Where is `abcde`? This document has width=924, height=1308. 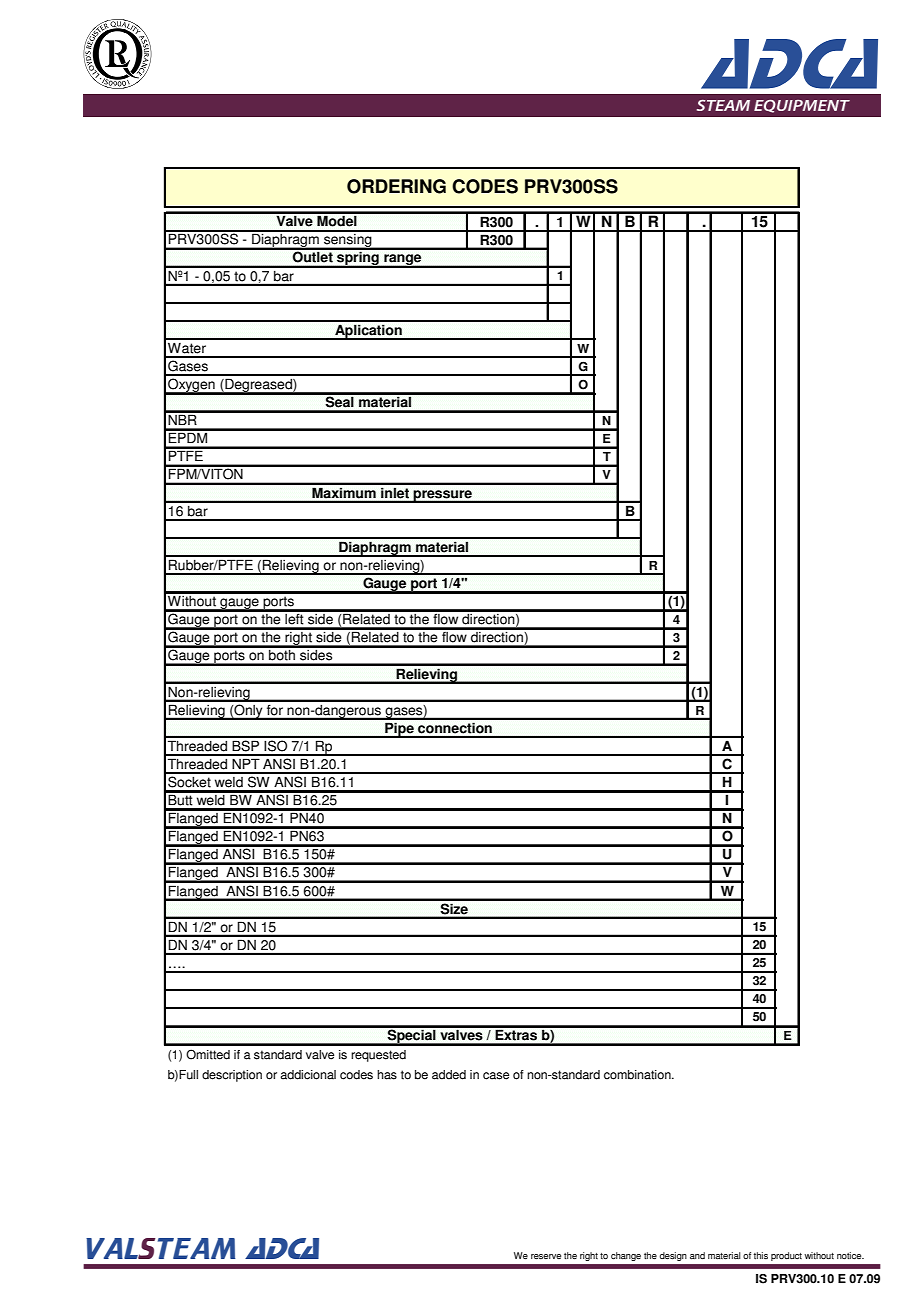
abcde is located at coordinates (117, 54).
